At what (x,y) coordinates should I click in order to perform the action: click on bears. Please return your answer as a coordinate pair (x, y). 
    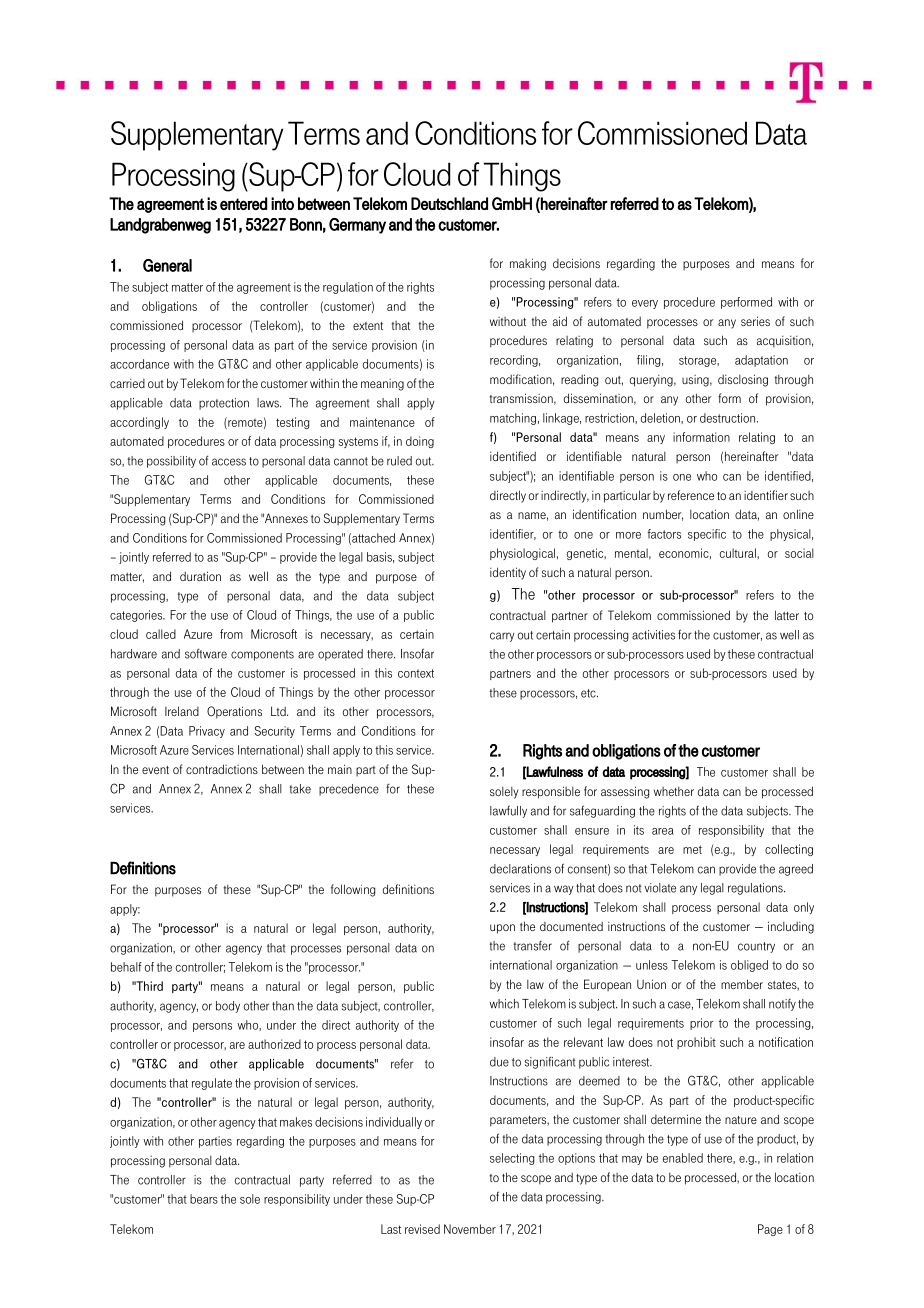
    Looking at the image, I should click on (204, 1199).
